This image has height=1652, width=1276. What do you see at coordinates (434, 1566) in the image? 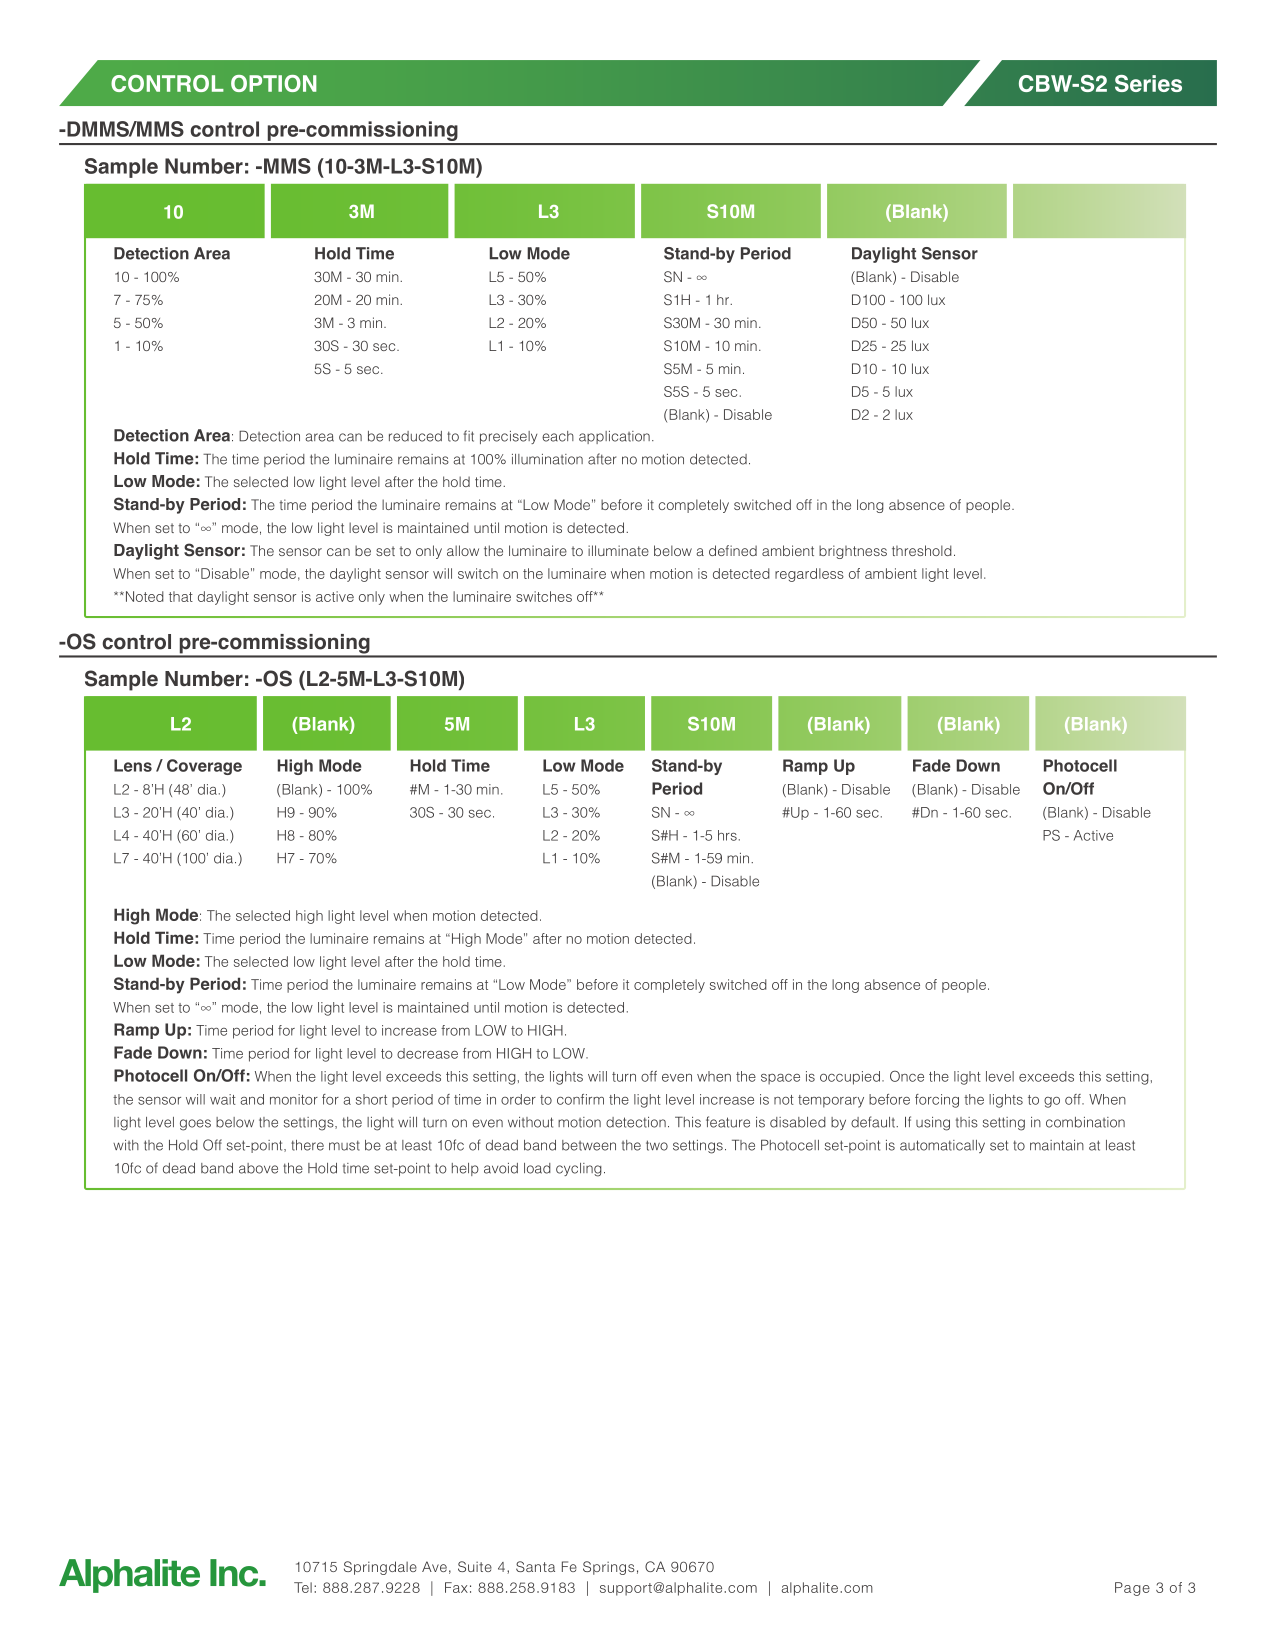
I see `Ave` at bounding box center [434, 1566].
